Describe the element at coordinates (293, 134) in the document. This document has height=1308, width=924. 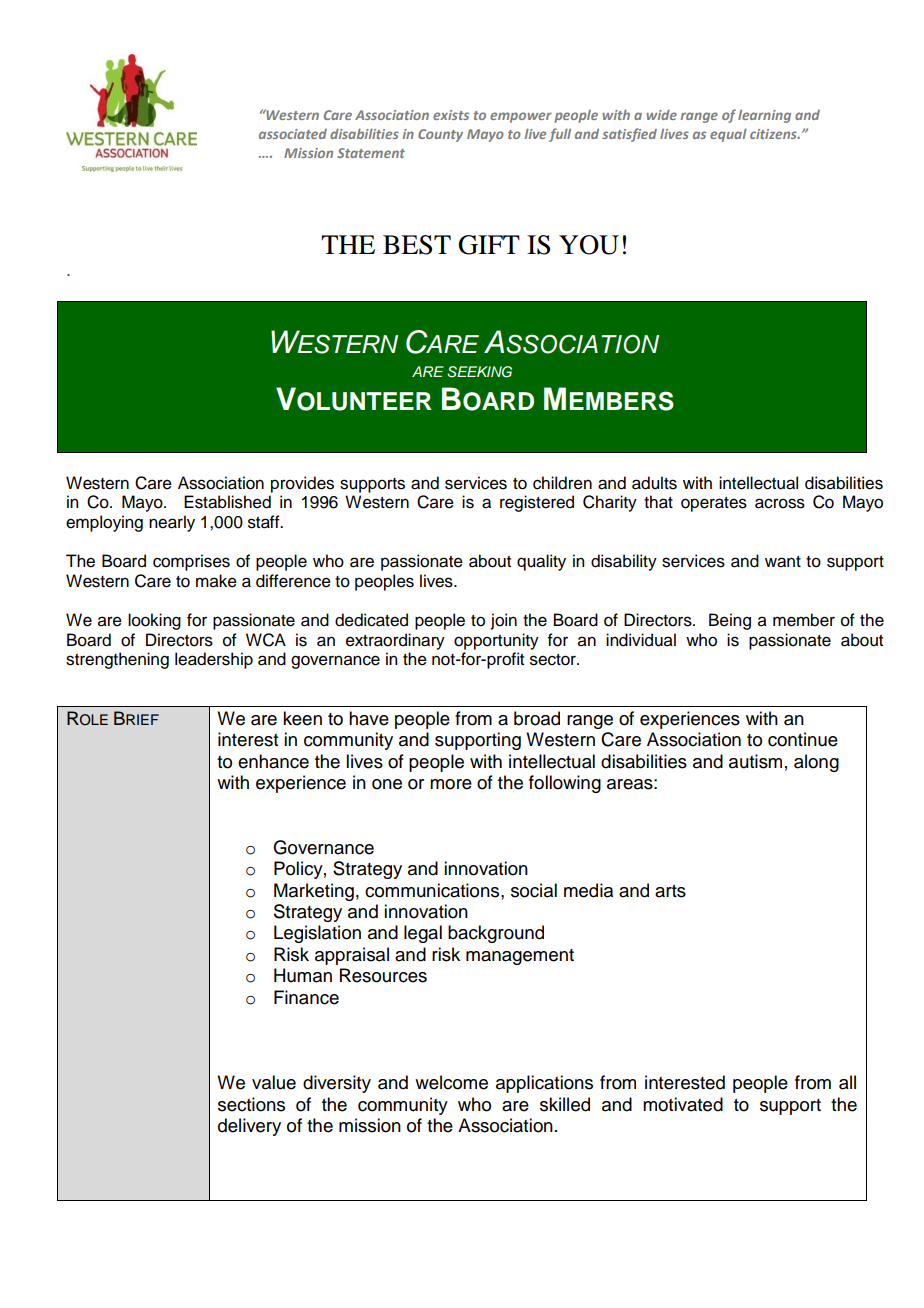
I see `associated` at that location.
